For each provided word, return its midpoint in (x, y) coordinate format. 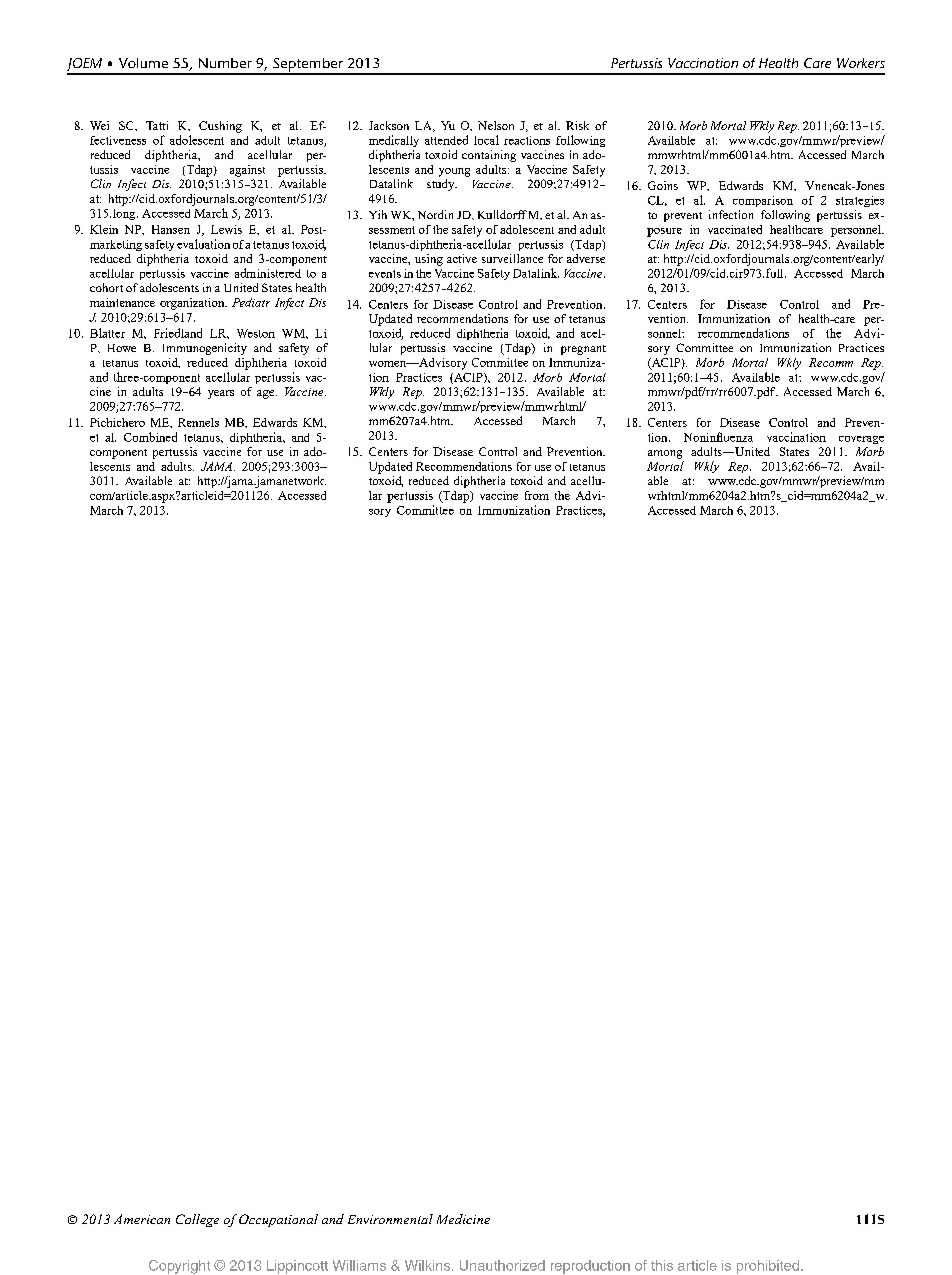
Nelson (496, 125)
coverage (861, 440)
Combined (150, 437)
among (665, 454)
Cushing (220, 127)
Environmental (390, 1219)
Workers (861, 63)
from (537, 495)
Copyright (179, 1267)
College (197, 1220)
